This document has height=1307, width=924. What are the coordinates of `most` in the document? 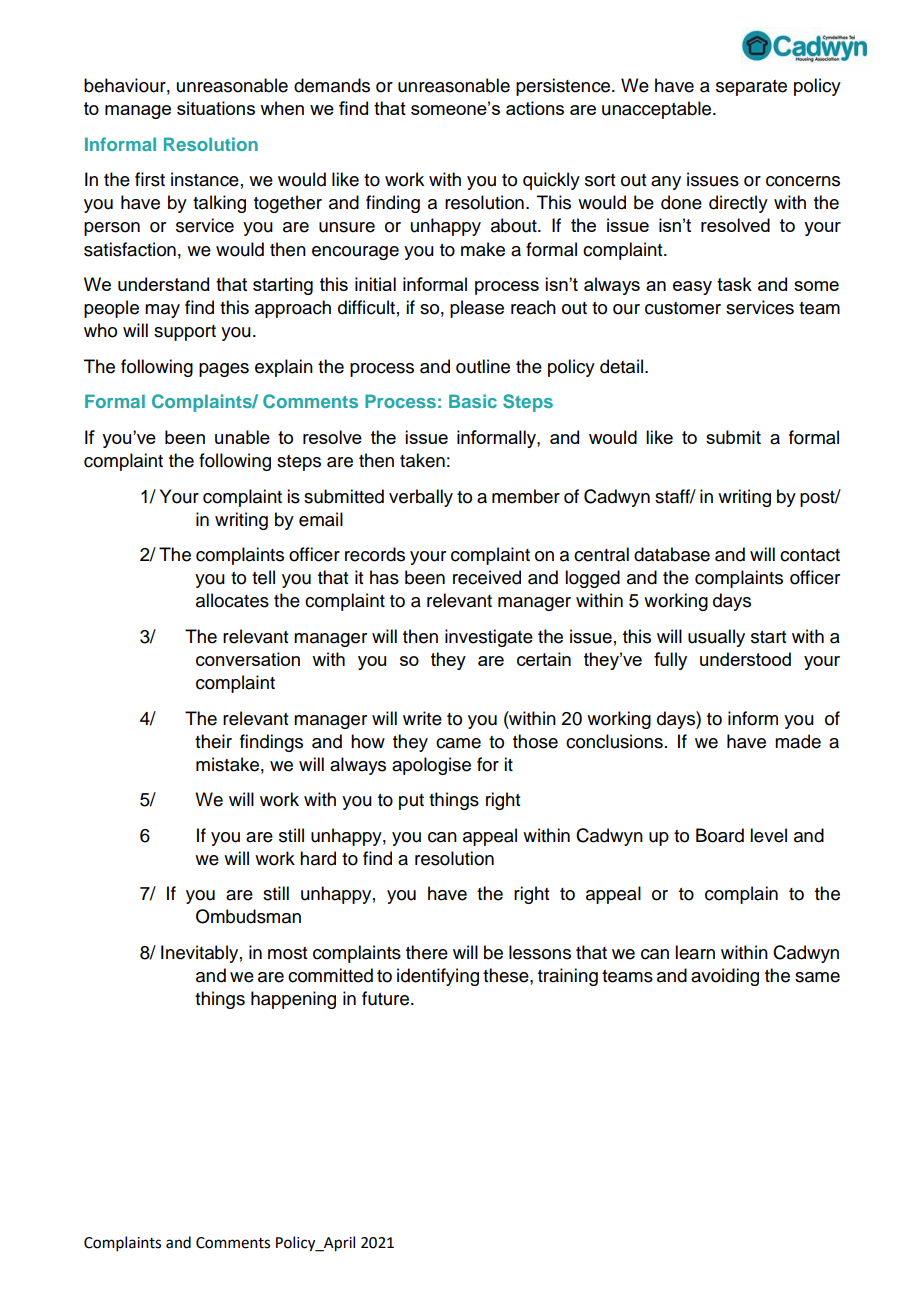 It's located at (287, 953).
